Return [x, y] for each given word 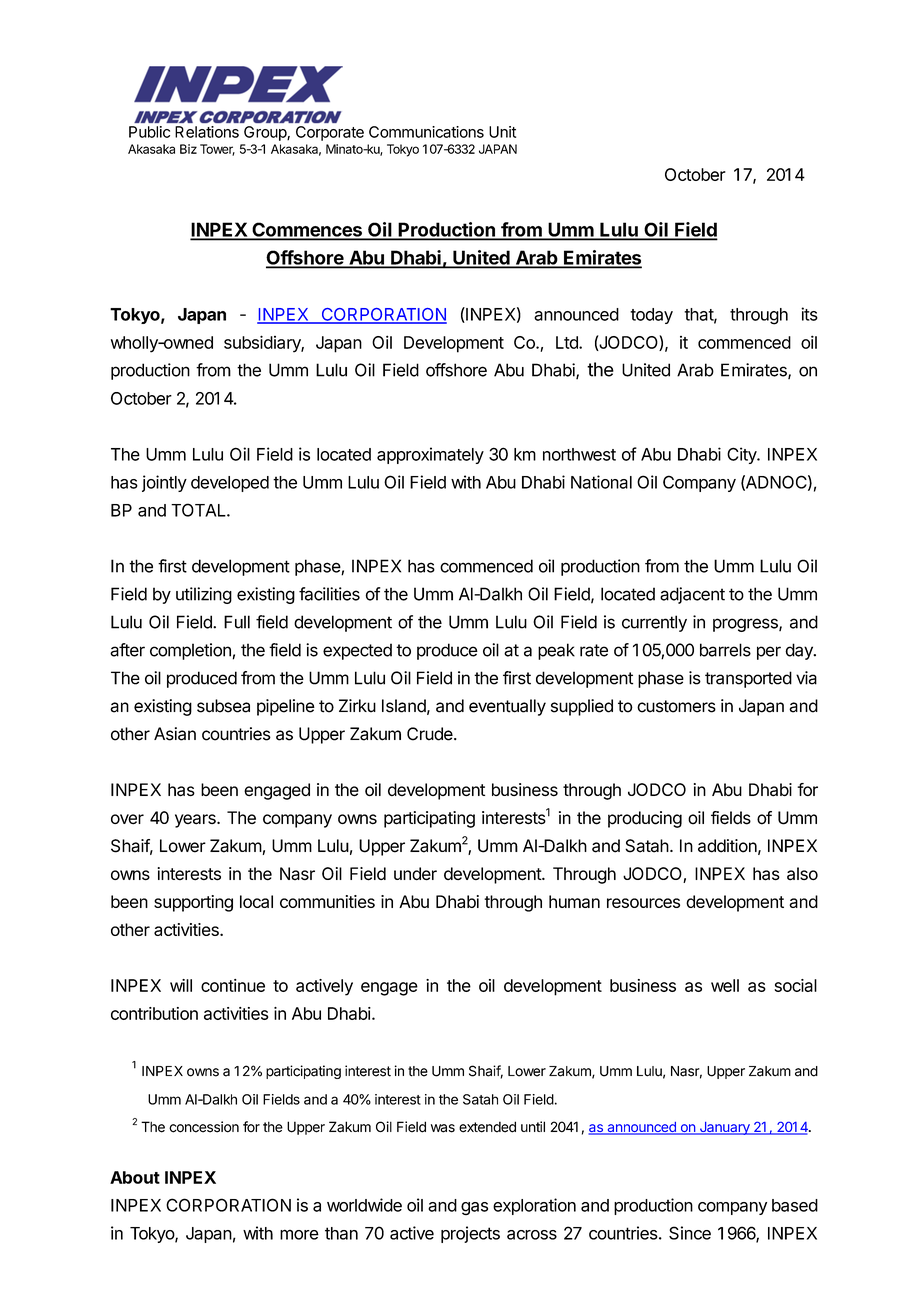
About [135, 1177]
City [742, 455]
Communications [426, 132]
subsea [223, 706]
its [809, 314]
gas [474, 1208]
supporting [193, 903]
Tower [217, 150]
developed [230, 484]
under [415, 873]
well [725, 985]
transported [748, 679]
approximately [430, 455]
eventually [507, 707]
